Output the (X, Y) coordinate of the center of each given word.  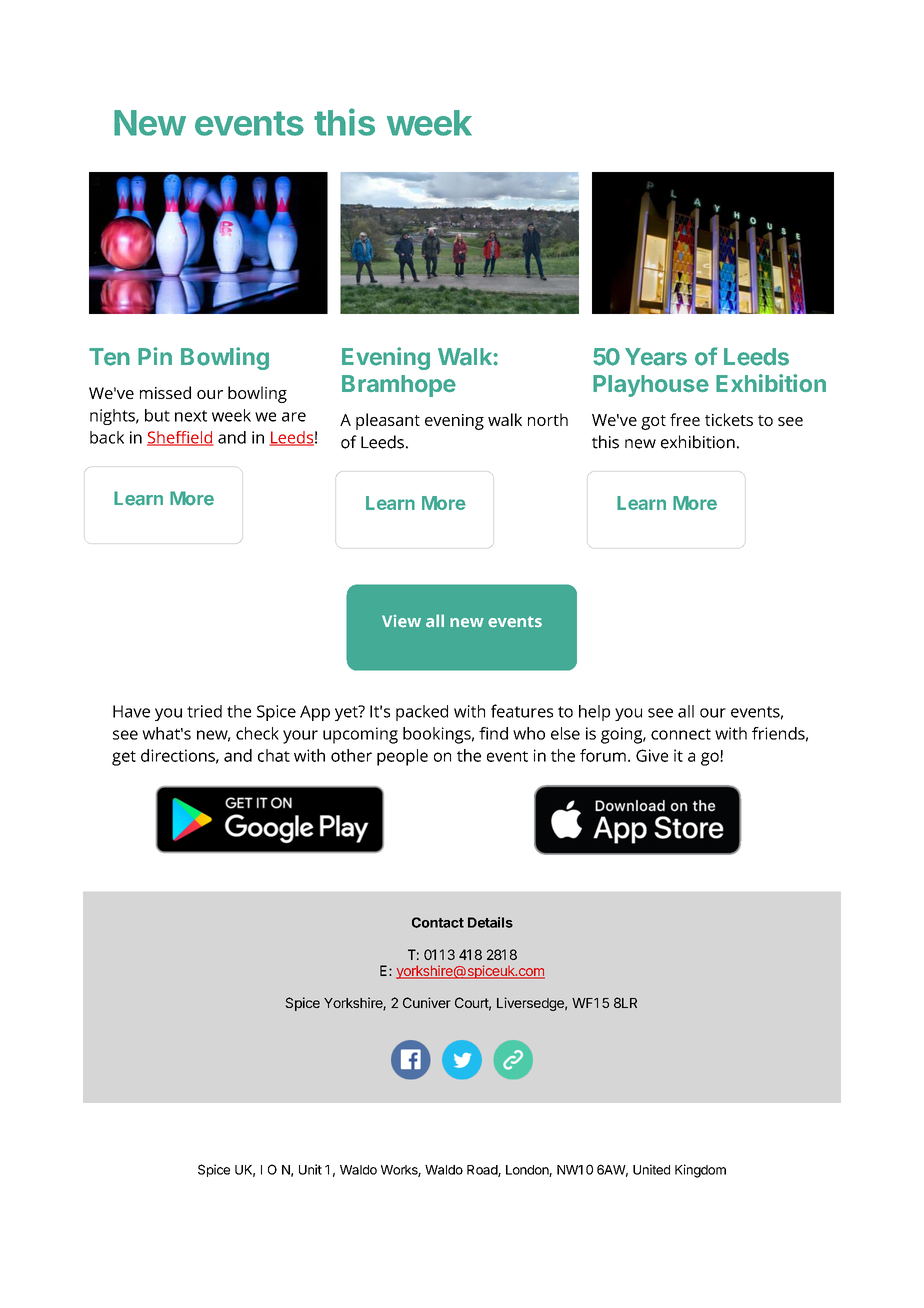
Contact (438, 922)
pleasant (388, 421)
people (402, 757)
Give (652, 755)
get (124, 758)
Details (490, 922)
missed (165, 392)
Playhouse (651, 386)
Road (483, 1171)
